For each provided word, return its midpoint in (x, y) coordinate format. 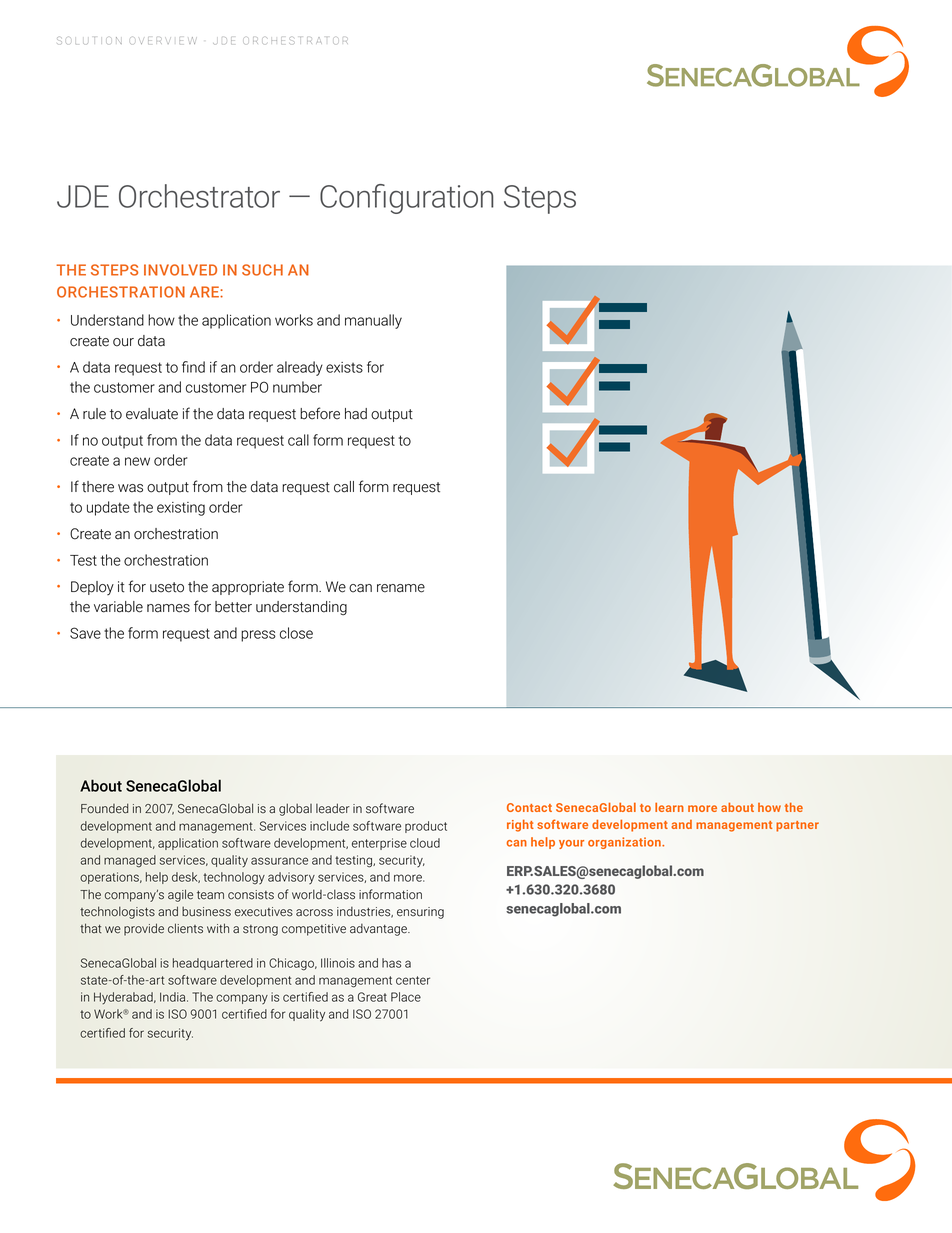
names (168, 608)
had (356, 414)
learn (669, 807)
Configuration (407, 199)
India (174, 997)
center (413, 980)
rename (401, 588)
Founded (104, 808)
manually (373, 321)
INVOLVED (180, 270)
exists (344, 367)
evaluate (152, 414)
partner (797, 826)
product (426, 827)
